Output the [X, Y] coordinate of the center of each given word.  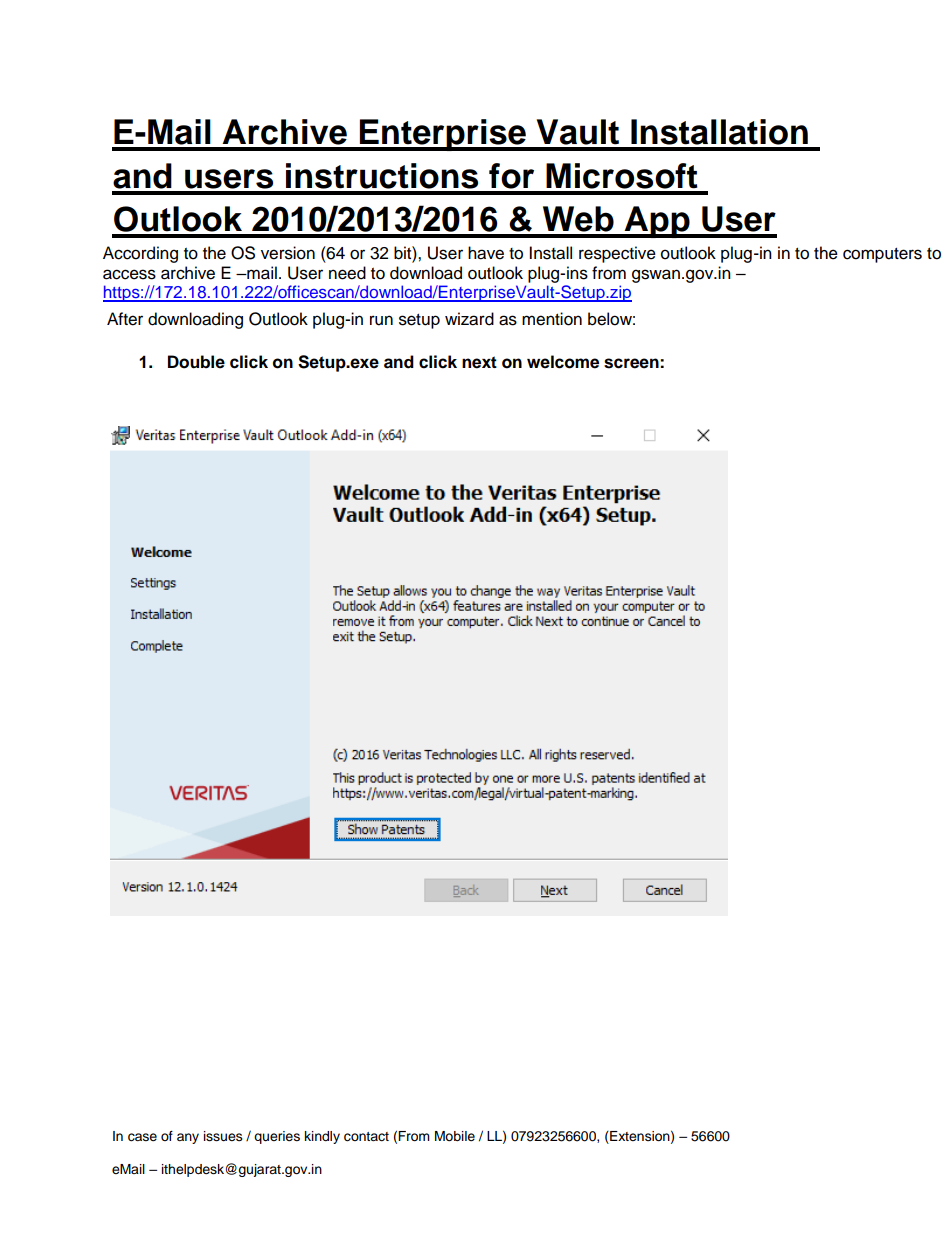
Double [196, 362]
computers [882, 255]
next [479, 362]
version [288, 253]
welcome [563, 362]
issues [223, 1136]
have [486, 253]
